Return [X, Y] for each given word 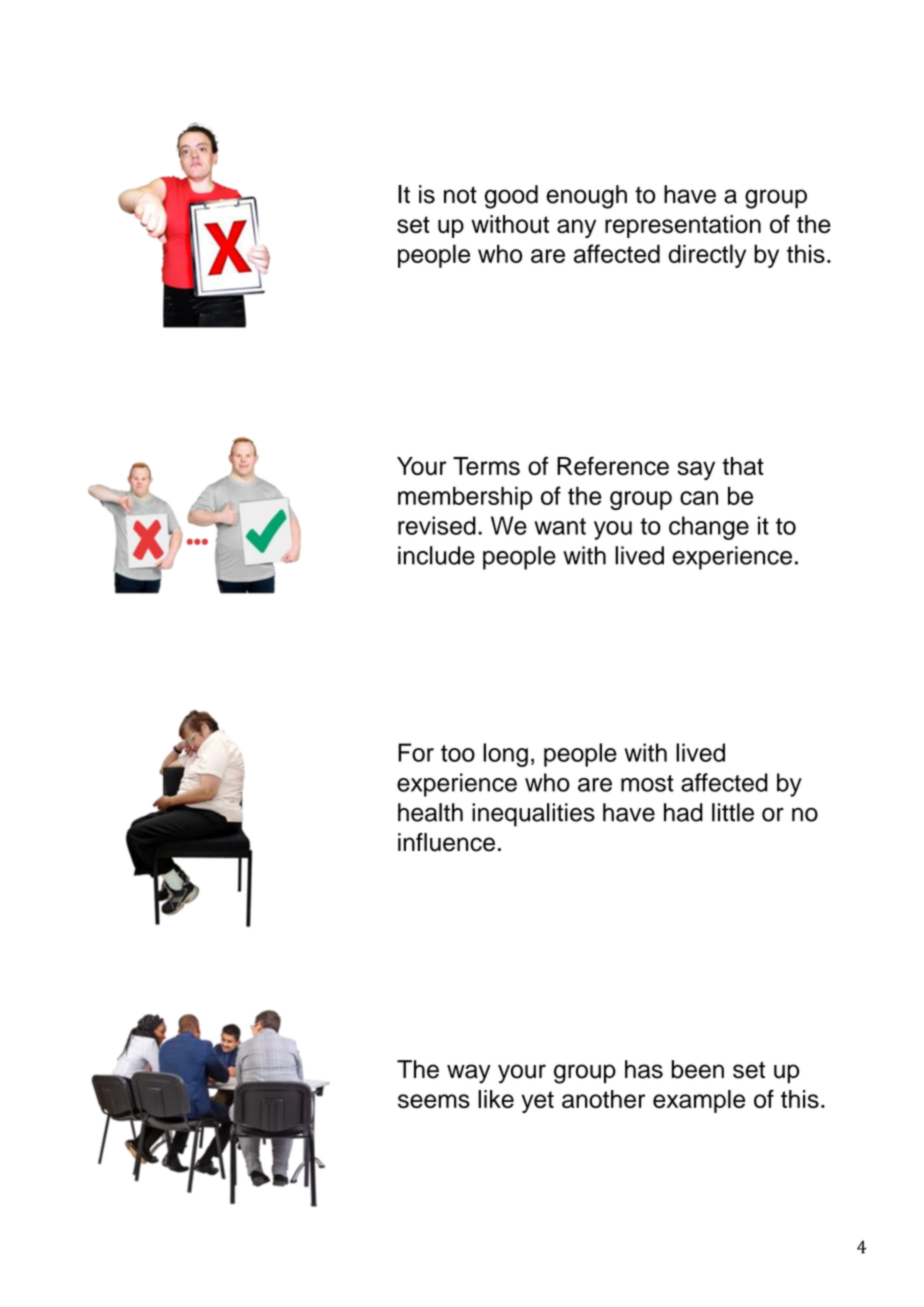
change [709, 528]
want [560, 526]
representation [683, 226]
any [576, 228]
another [603, 1099]
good [511, 197]
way [469, 1074]
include [436, 555]
